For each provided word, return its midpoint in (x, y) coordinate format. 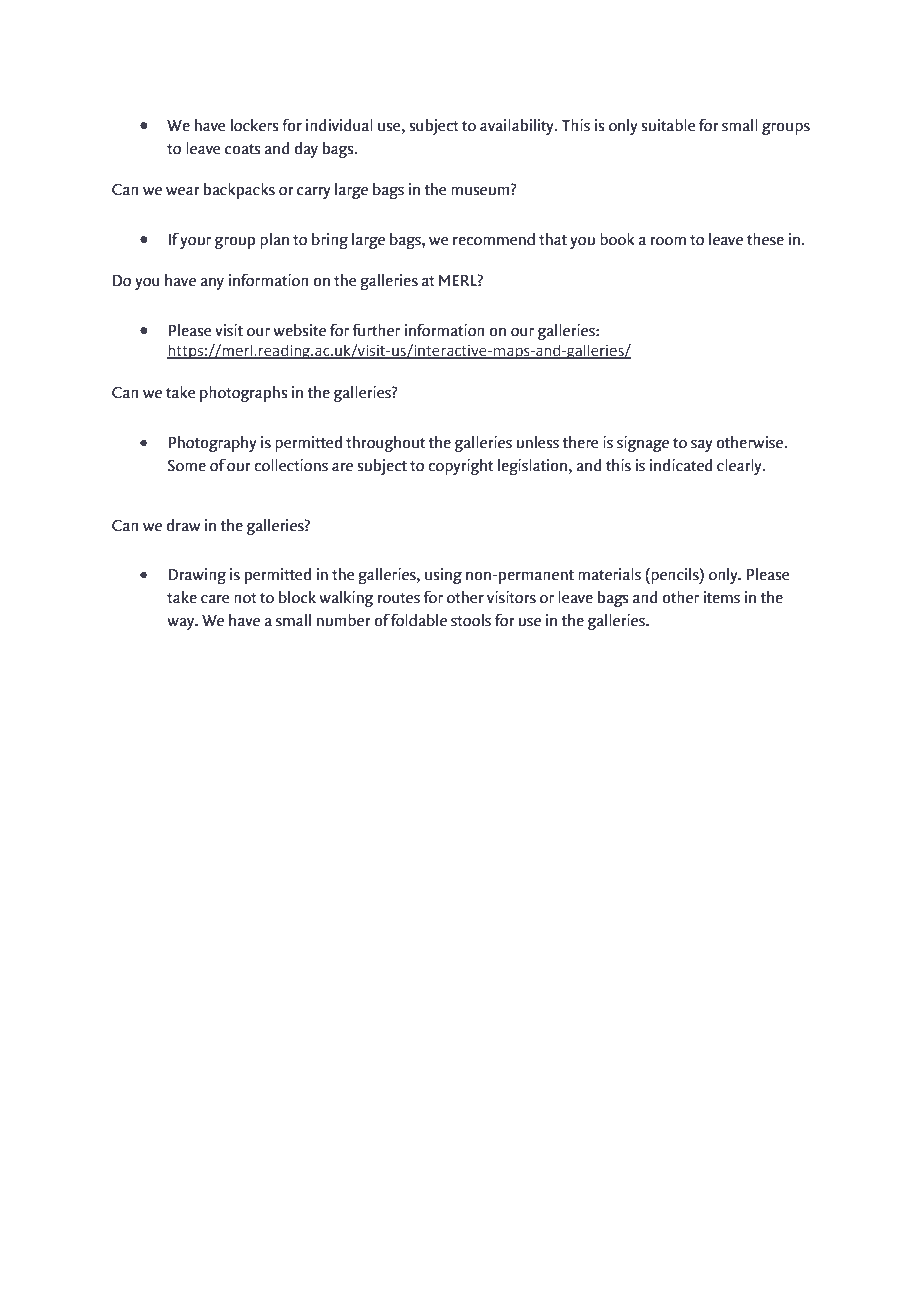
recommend (494, 239)
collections (291, 465)
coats (242, 149)
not (245, 598)
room (668, 241)
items (722, 597)
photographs (243, 394)
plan (274, 241)
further (376, 330)
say (702, 446)
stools (471, 620)
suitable (668, 125)
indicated (681, 465)
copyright (460, 467)
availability (518, 127)
